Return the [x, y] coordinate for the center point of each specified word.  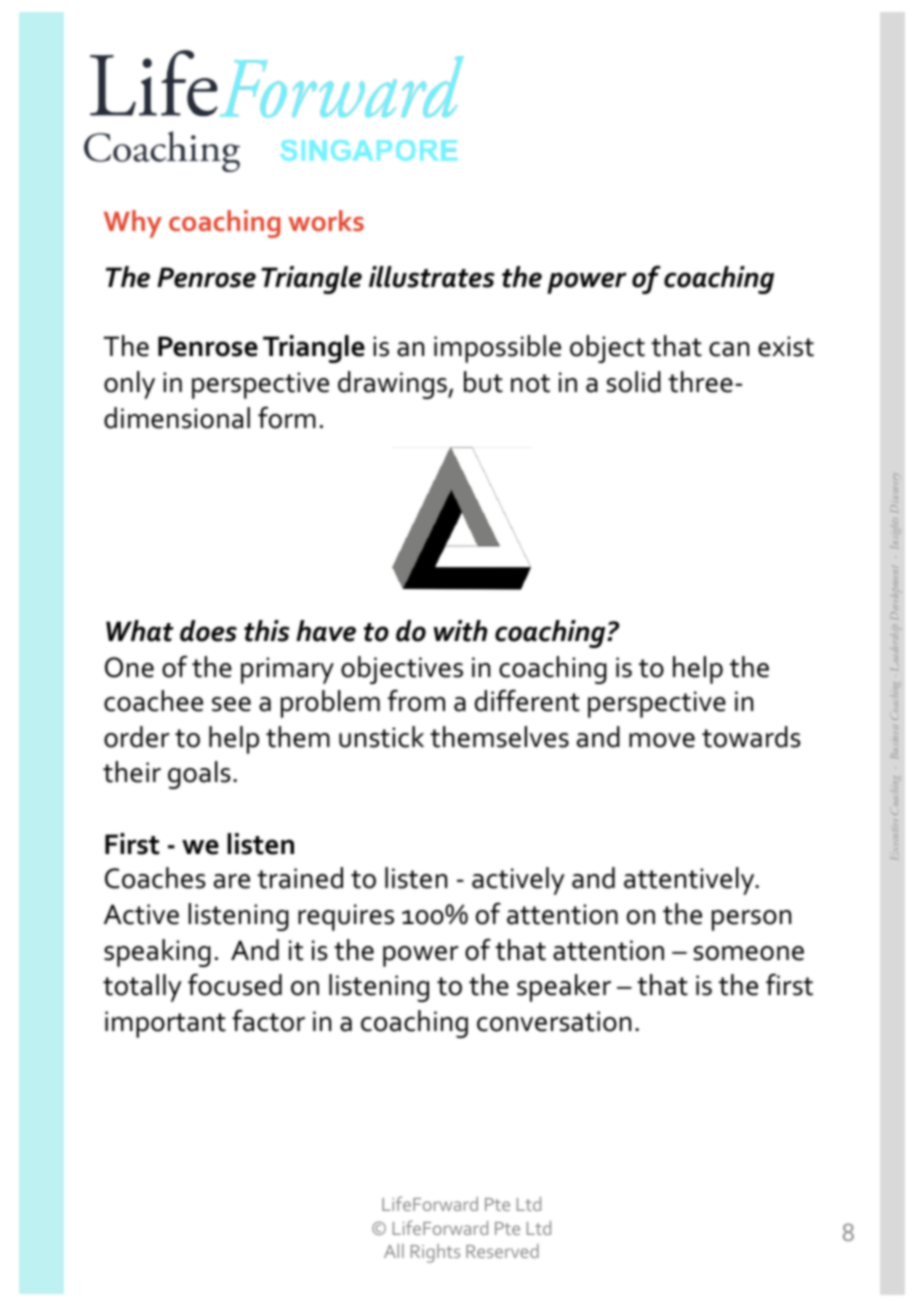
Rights [435, 1253]
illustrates [432, 277]
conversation [554, 1021]
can [729, 349]
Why [133, 224]
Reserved [502, 1251]
